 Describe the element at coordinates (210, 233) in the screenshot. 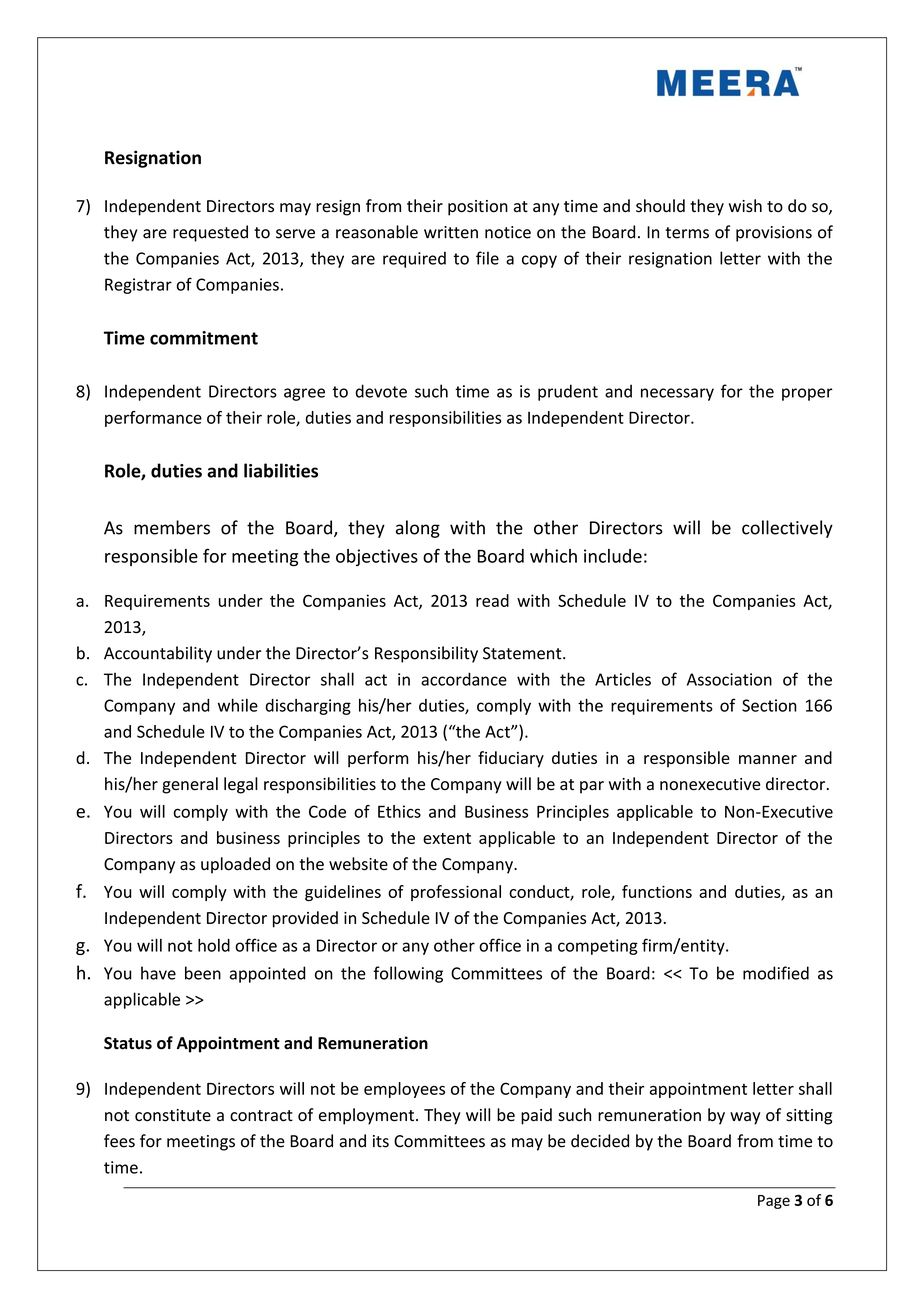

I see `requested` at that location.
